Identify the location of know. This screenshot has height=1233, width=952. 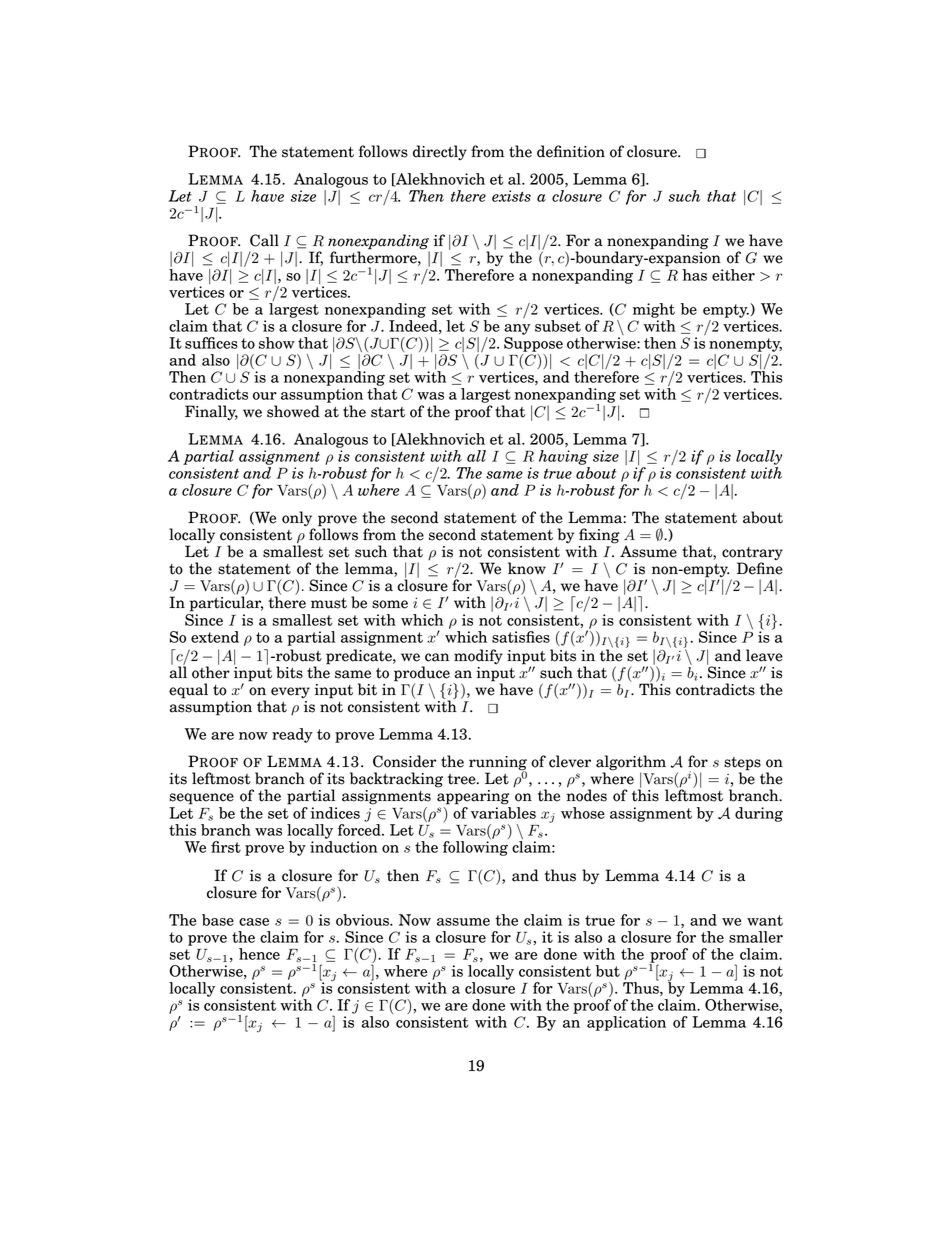
(527, 568).
